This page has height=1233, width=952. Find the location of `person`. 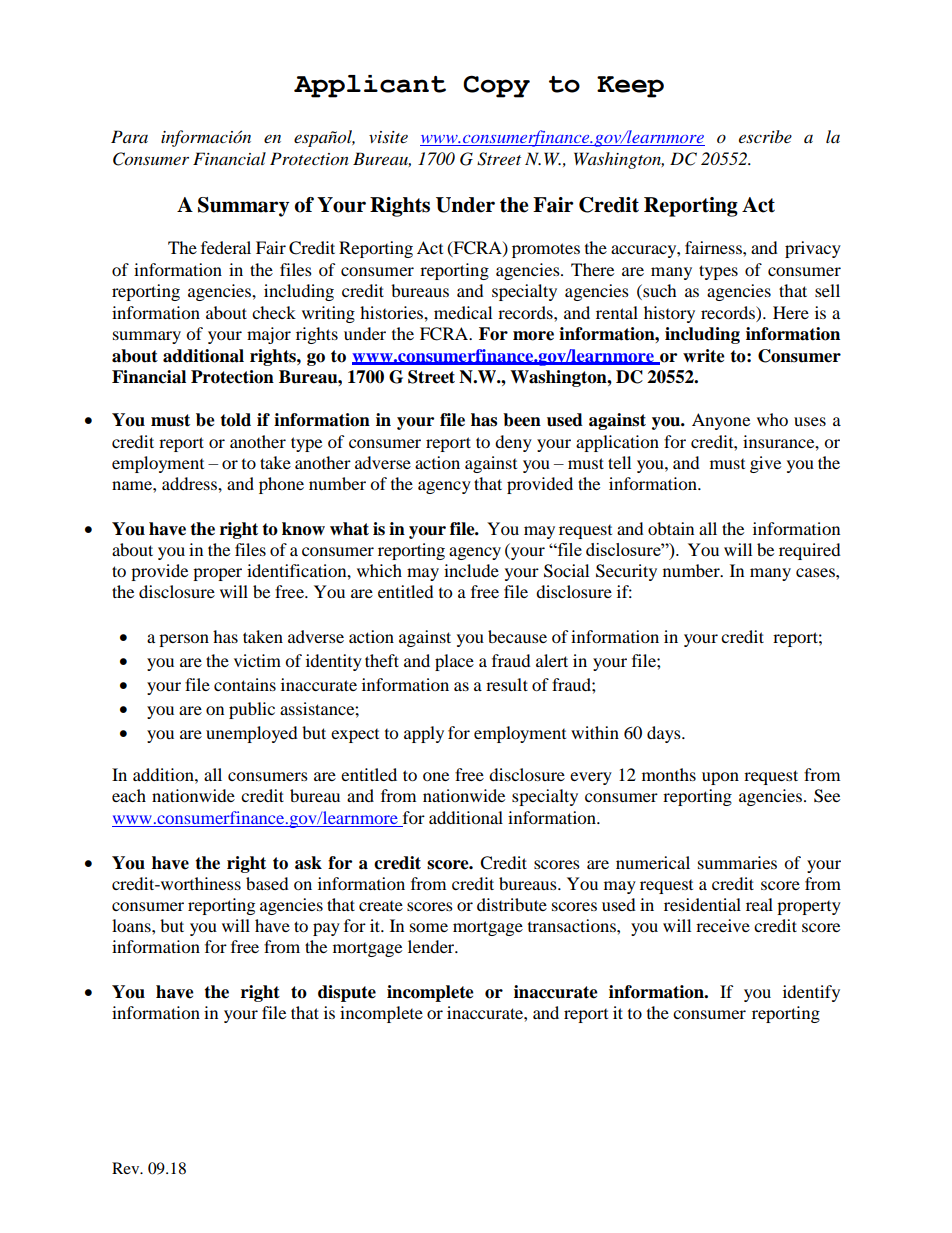

person is located at coordinates (184, 640).
